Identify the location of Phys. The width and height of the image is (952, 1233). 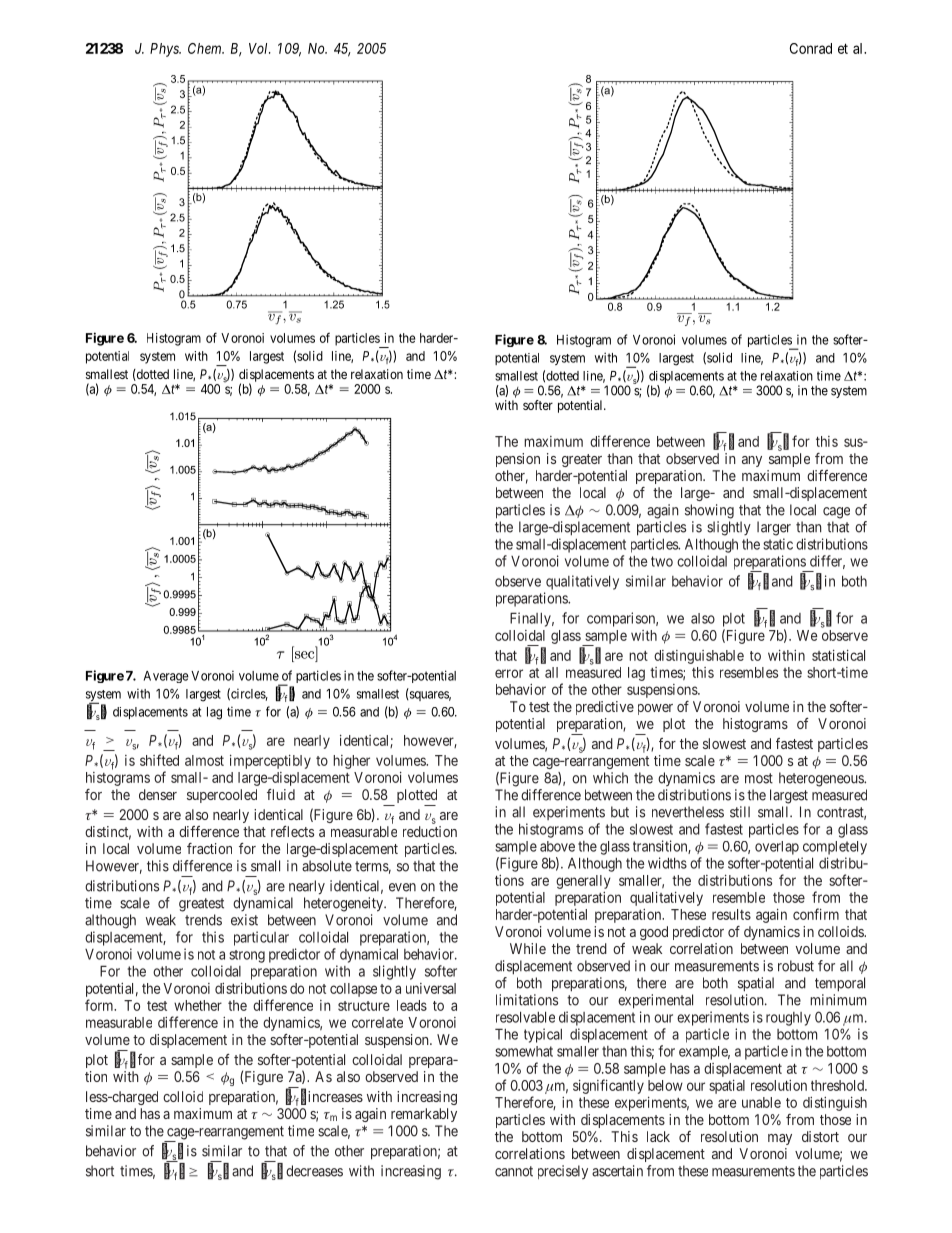
(165, 50).
